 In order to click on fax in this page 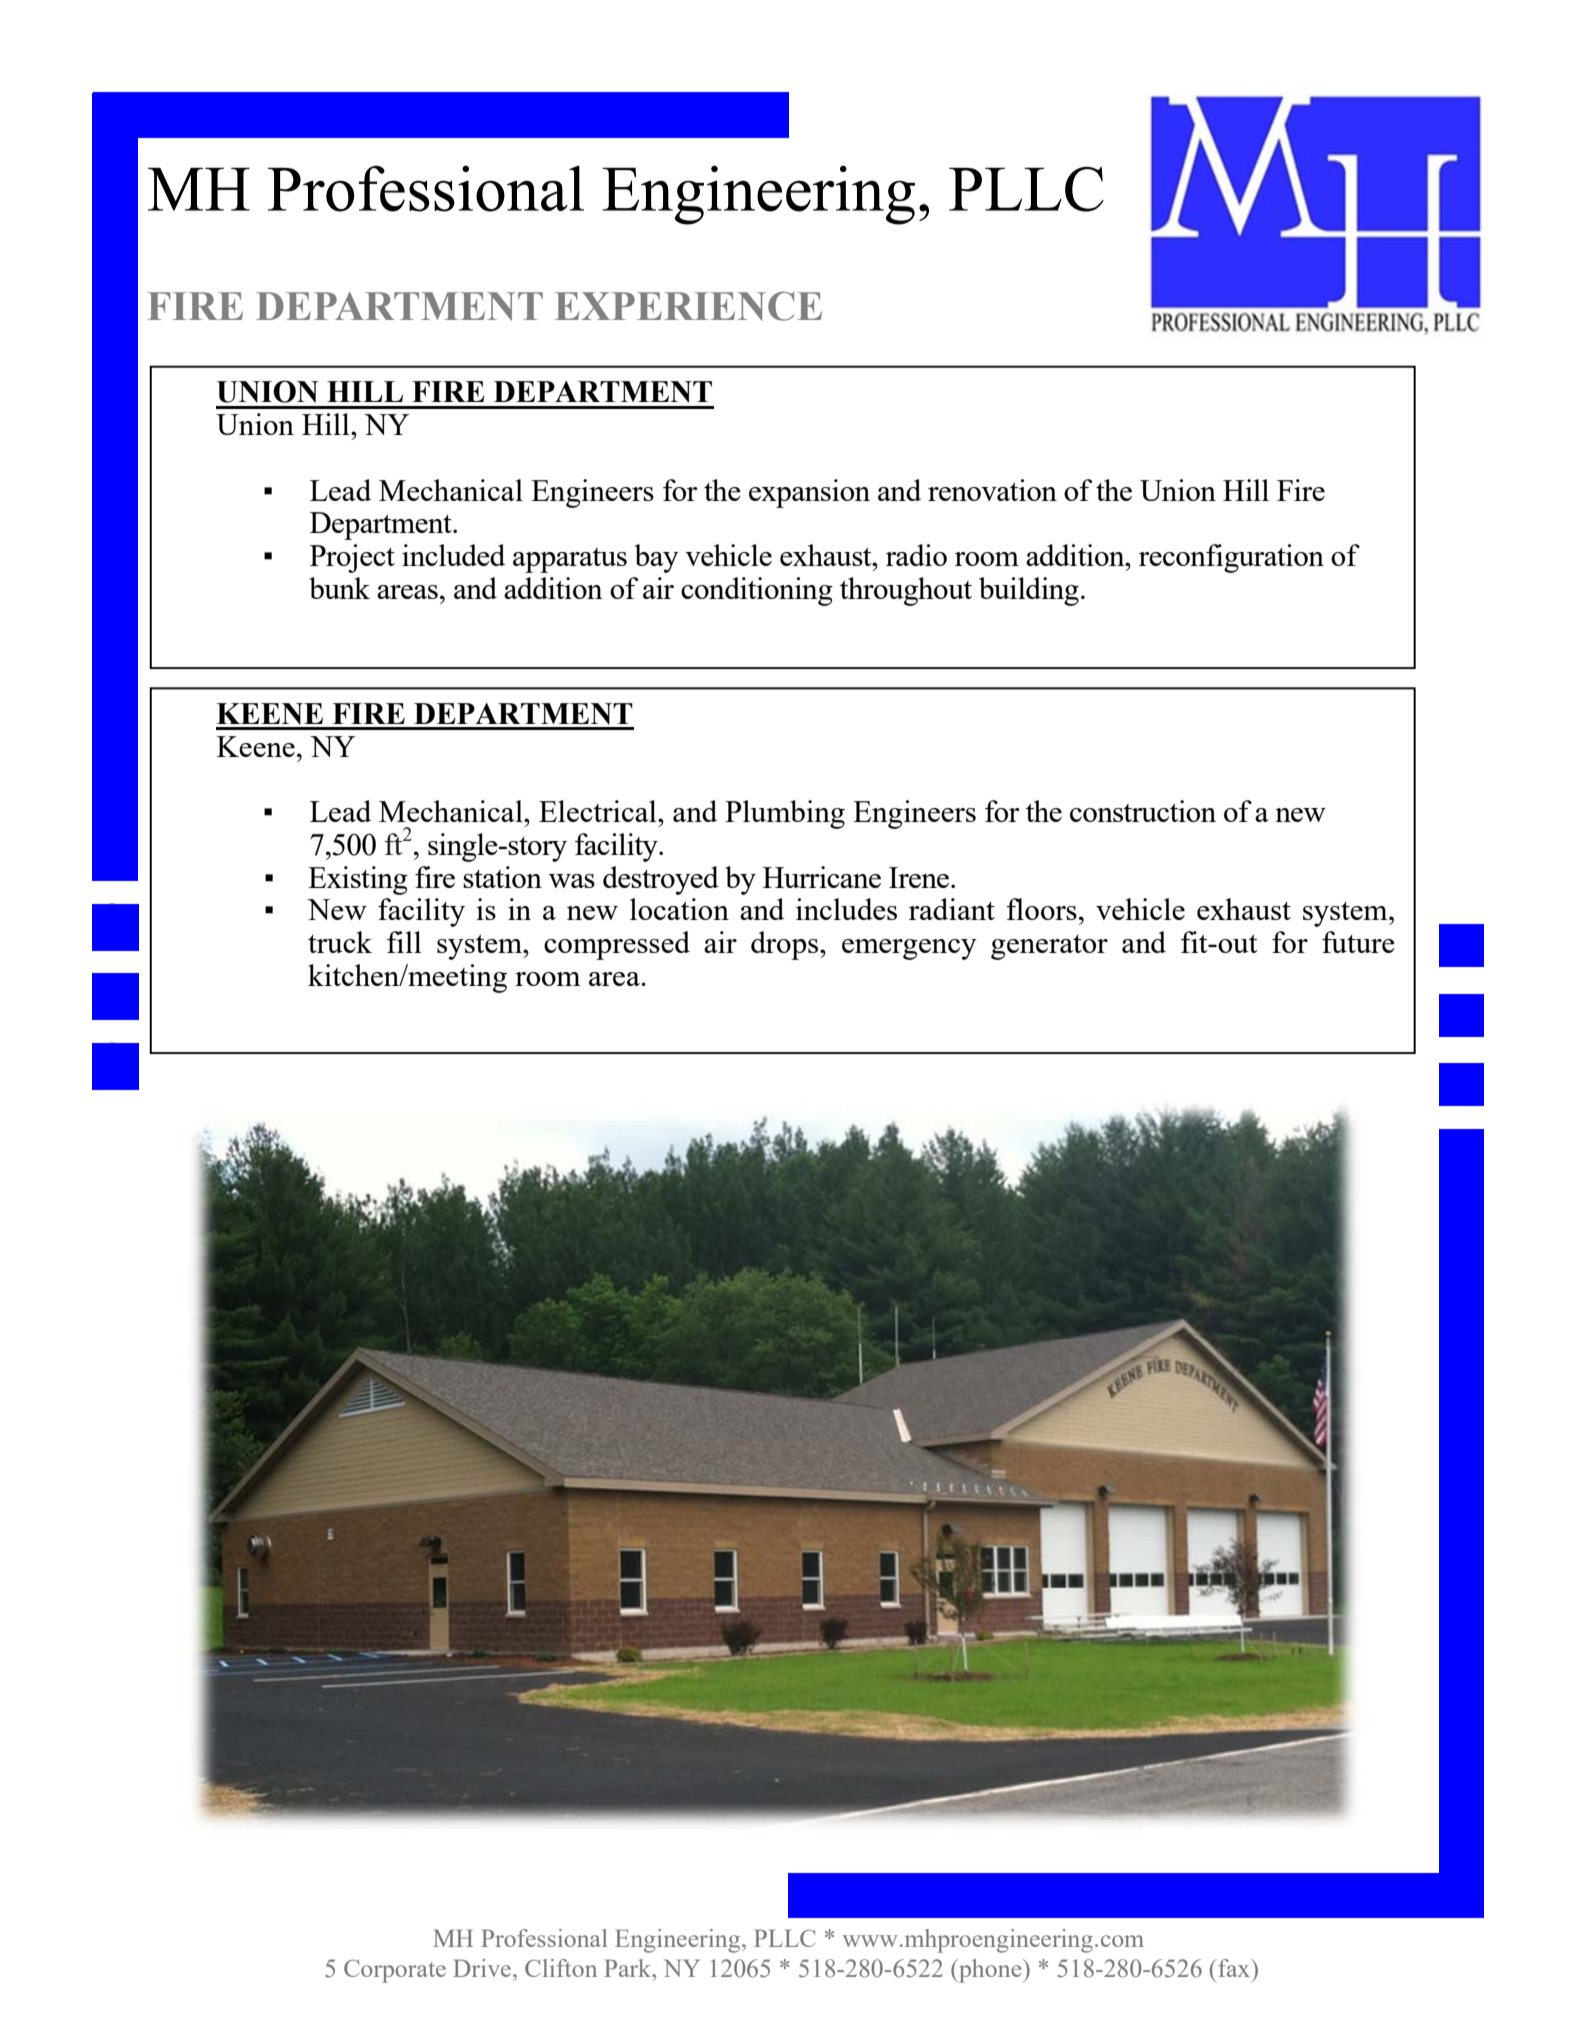, I will do `click(1234, 1968)`.
